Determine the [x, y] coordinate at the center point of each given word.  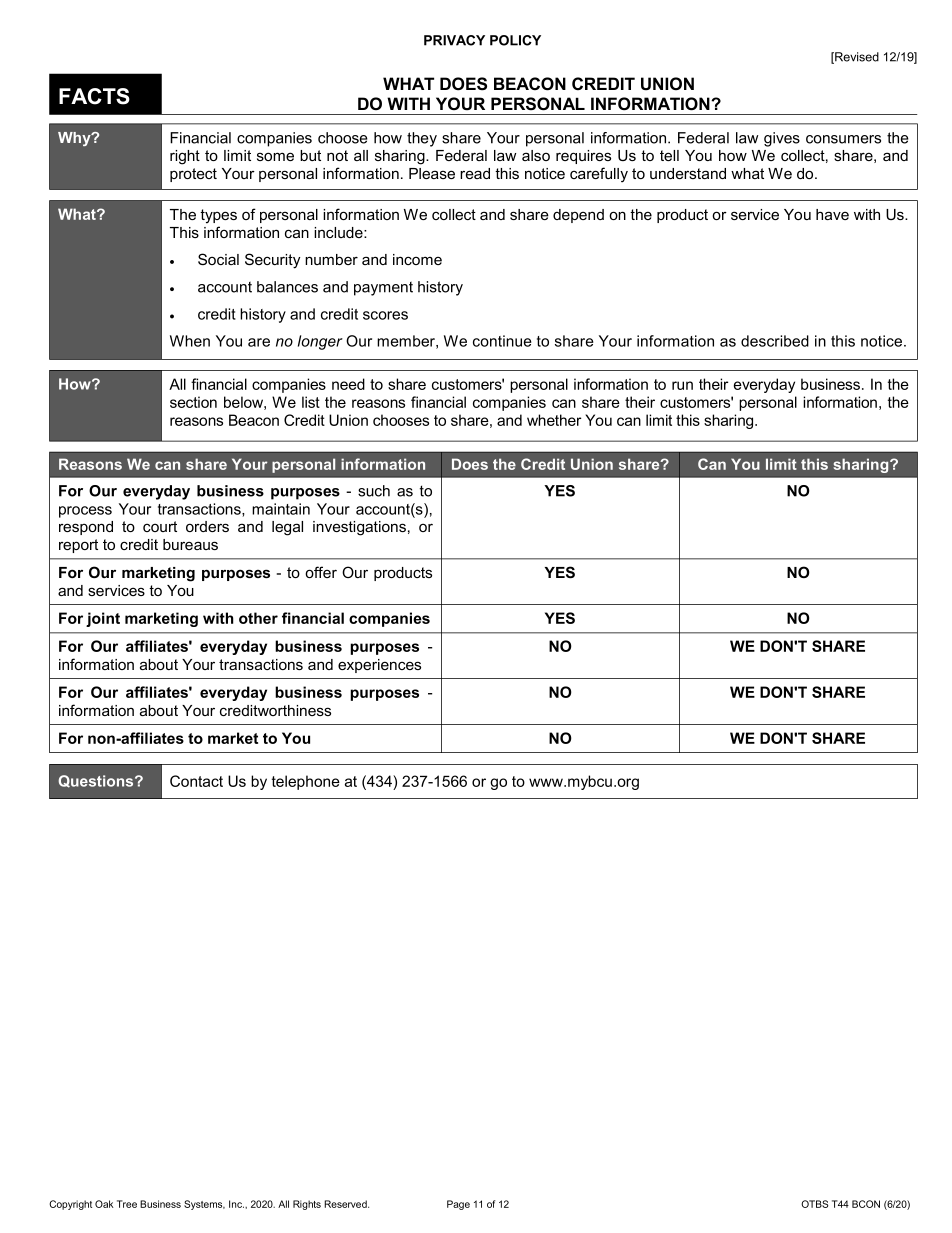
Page [458, 1205]
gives [782, 139]
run [682, 385]
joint [103, 619]
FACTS [94, 96]
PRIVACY [454, 40]
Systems [204, 1205]
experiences [379, 666]
